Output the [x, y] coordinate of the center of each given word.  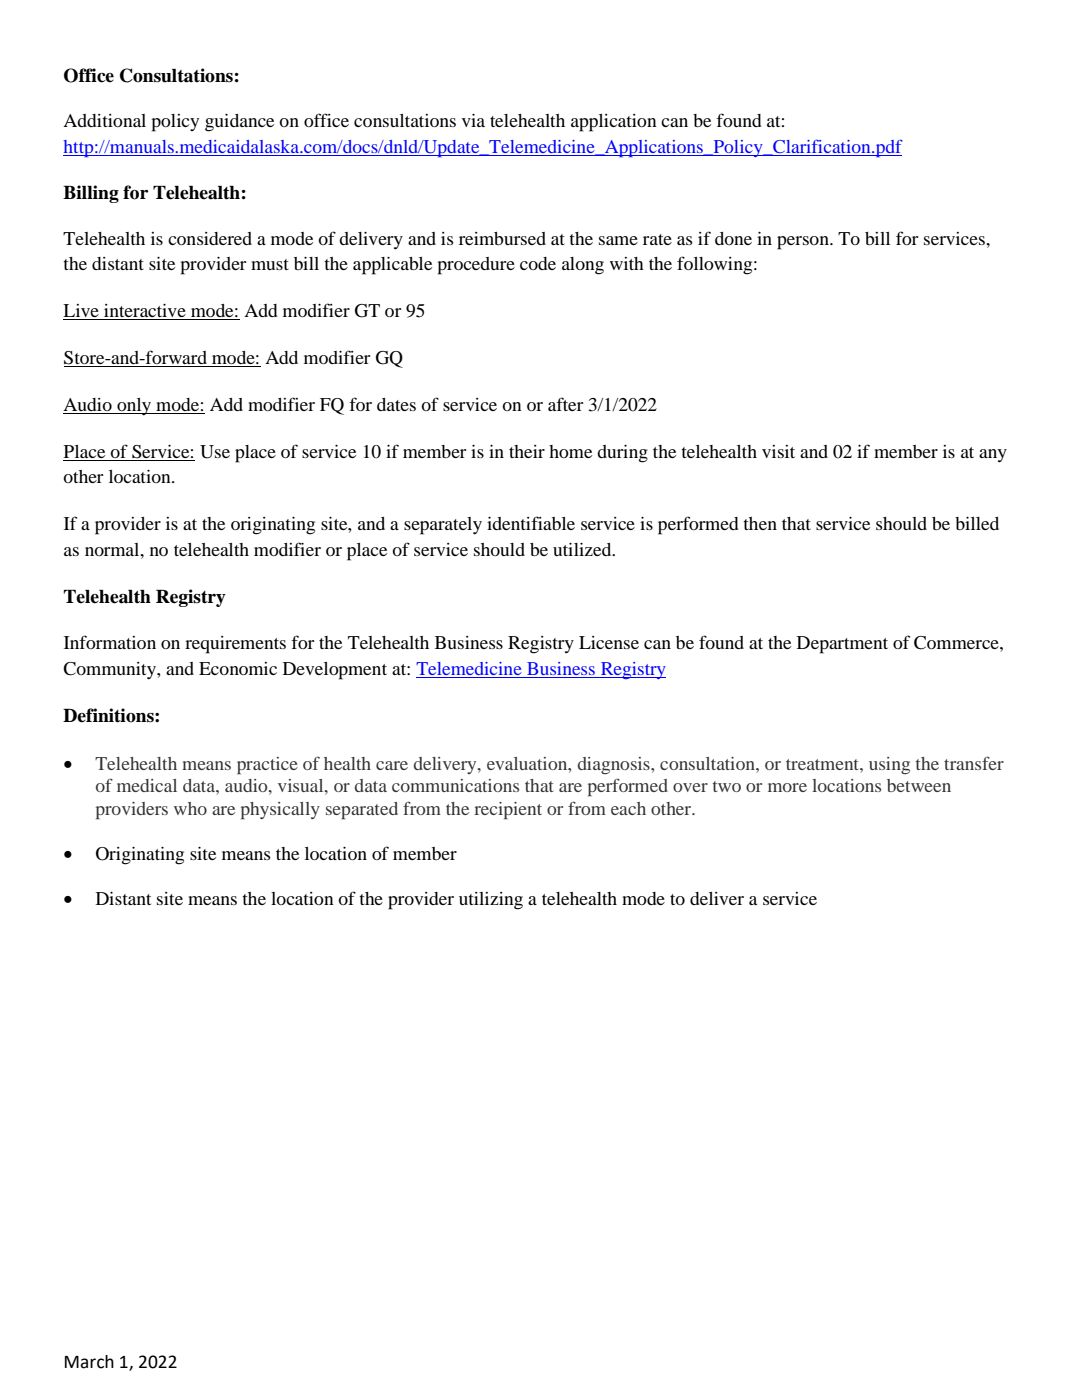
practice [267, 766]
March [89, 1362]
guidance [239, 123]
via [473, 120]
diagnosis [615, 765]
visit [778, 451]
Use [215, 452]
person [804, 243]
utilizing [491, 901]
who [190, 808]
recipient [508, 811]
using [889, 765]
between [919, 785]
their [527, 451]
